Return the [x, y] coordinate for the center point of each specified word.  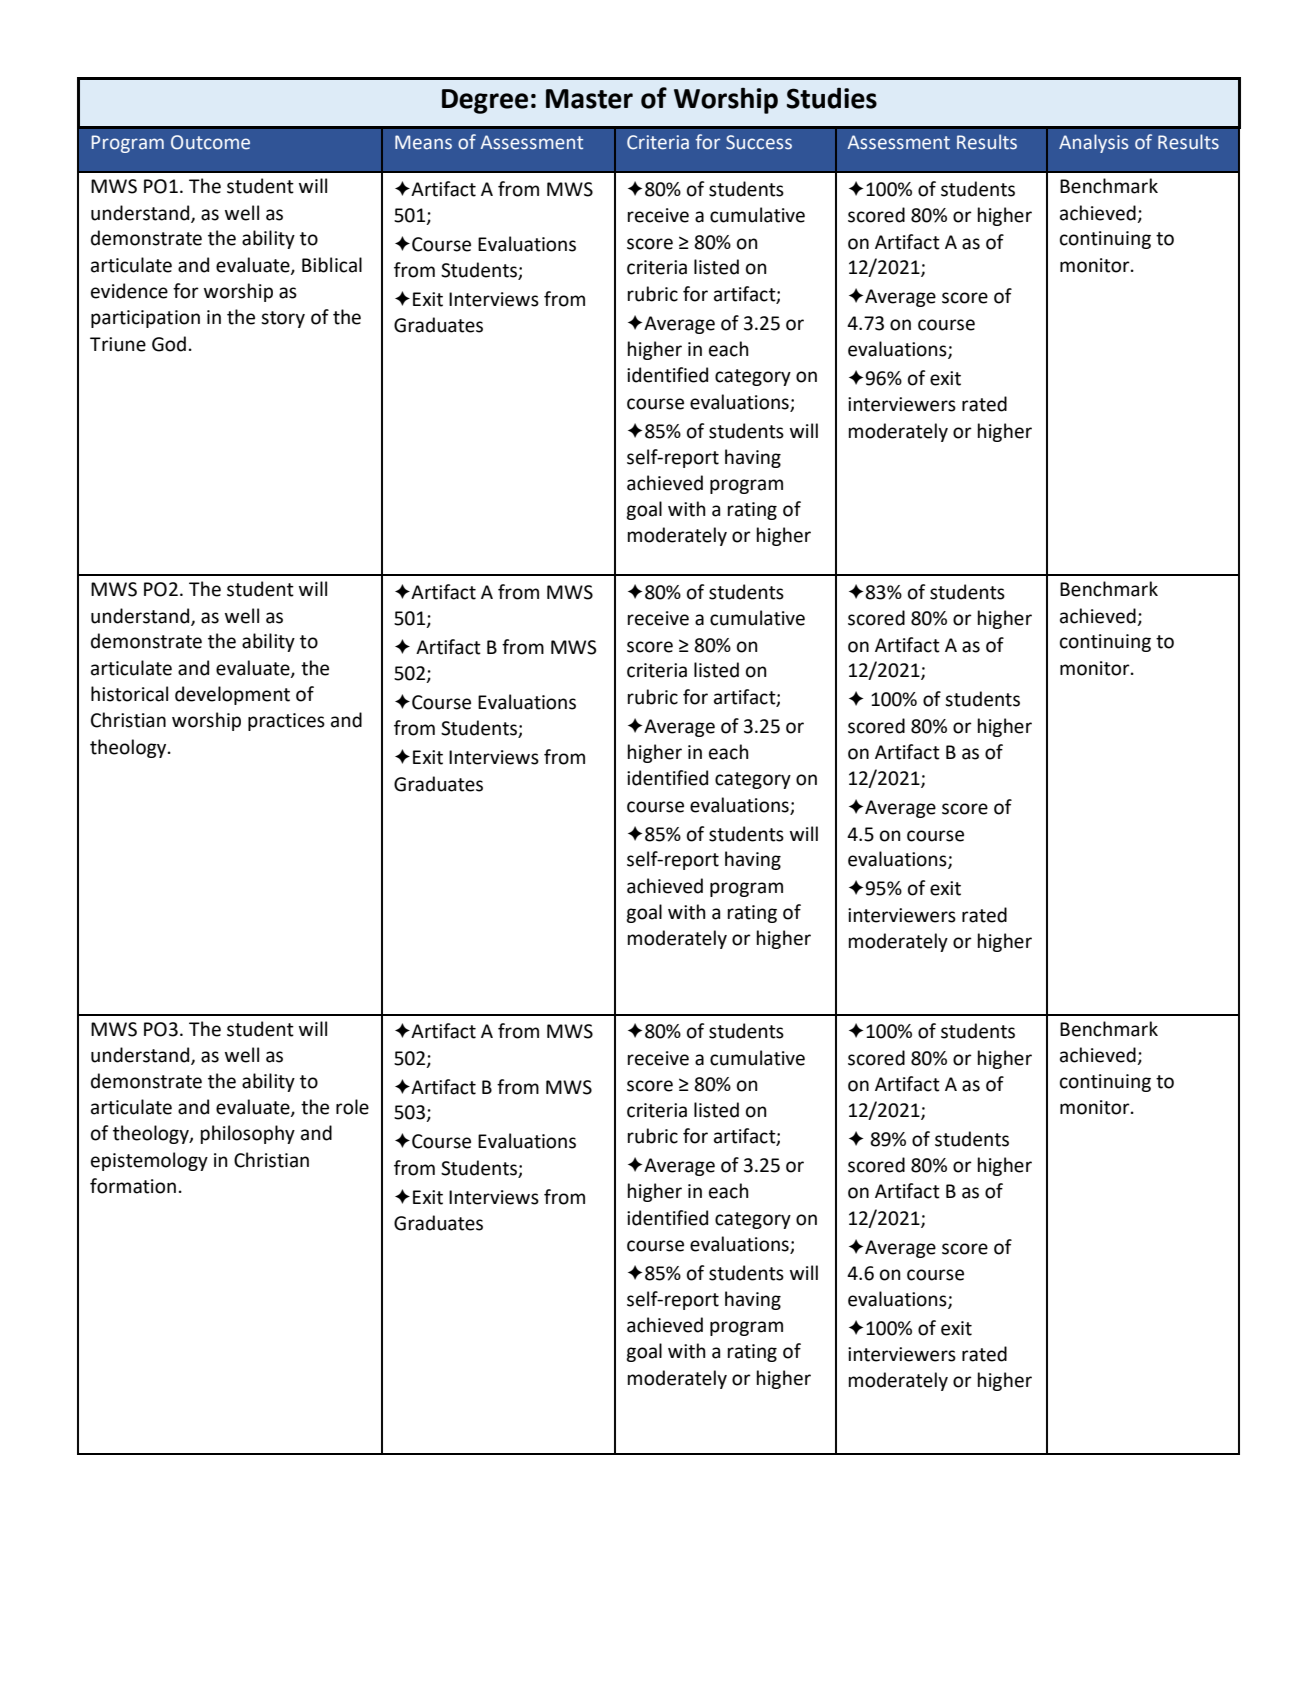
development [232, 695]
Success [759, 142]
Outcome [210, 142]
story [283, 319]
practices [286, 722]
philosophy [248, 1134]
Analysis [1093, 143]
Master [589, 99]
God [169, 344]
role [352, 1107]
